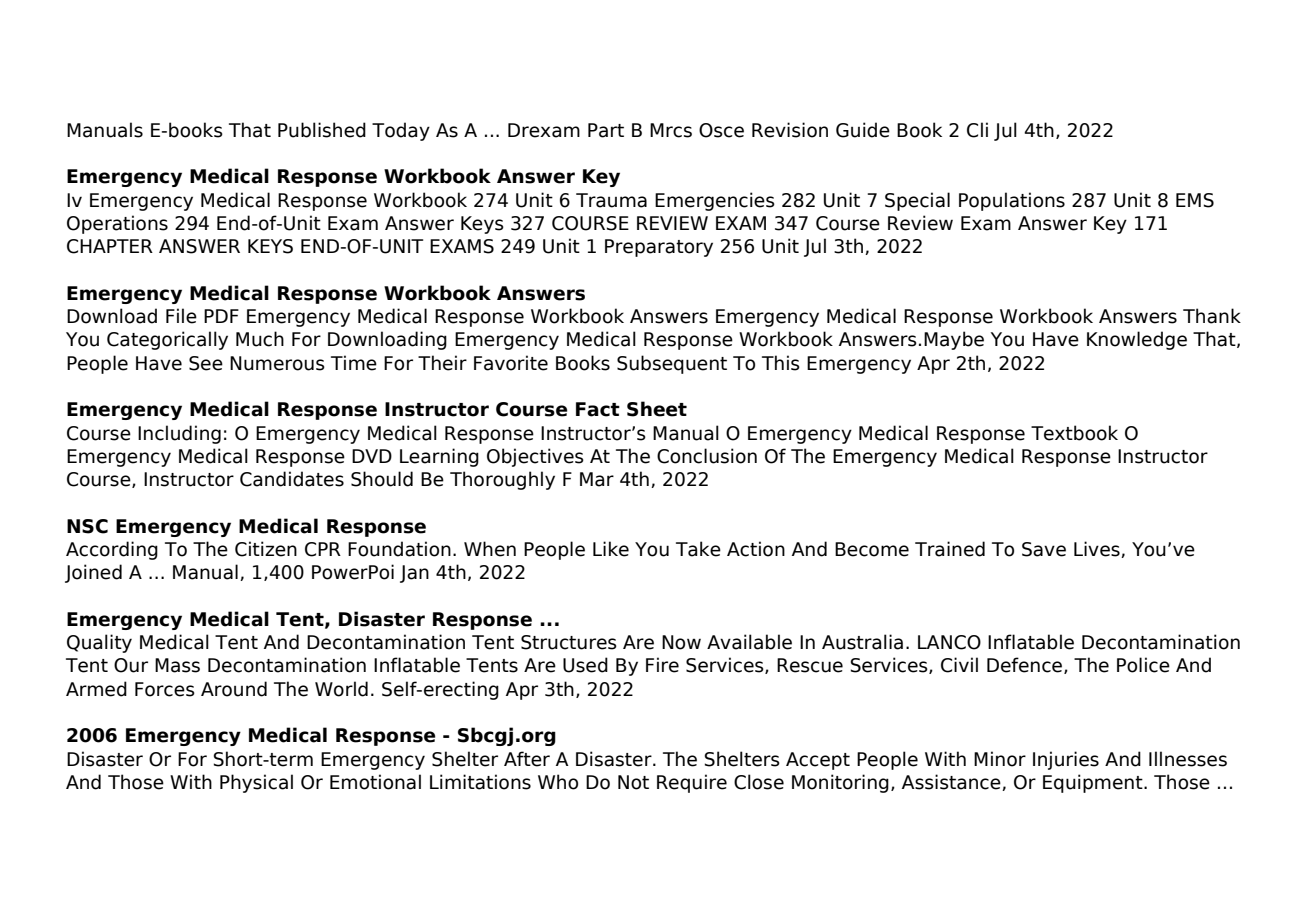 Image resolution: width=1308 pixels, height=924 pixels. Describe the element at coordinates (633, 782) in the screenshot. I see `Not` at that location.
